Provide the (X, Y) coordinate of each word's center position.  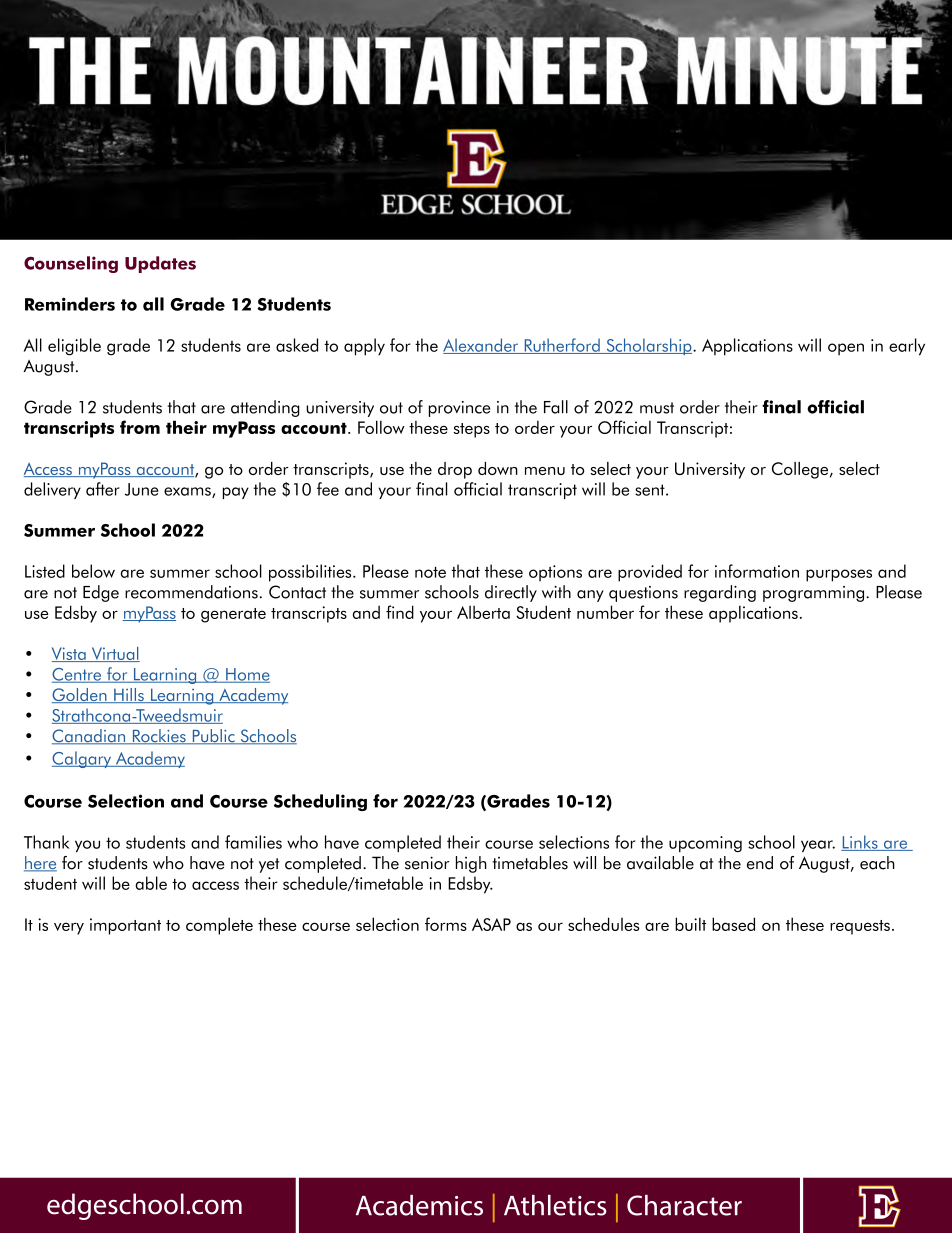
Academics (419, 1205)
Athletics (555, 1205)
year (818, 846)
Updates (160, 264)
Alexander (482, 346)
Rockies (159, 737)
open (846, 349)
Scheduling (320, 802)
